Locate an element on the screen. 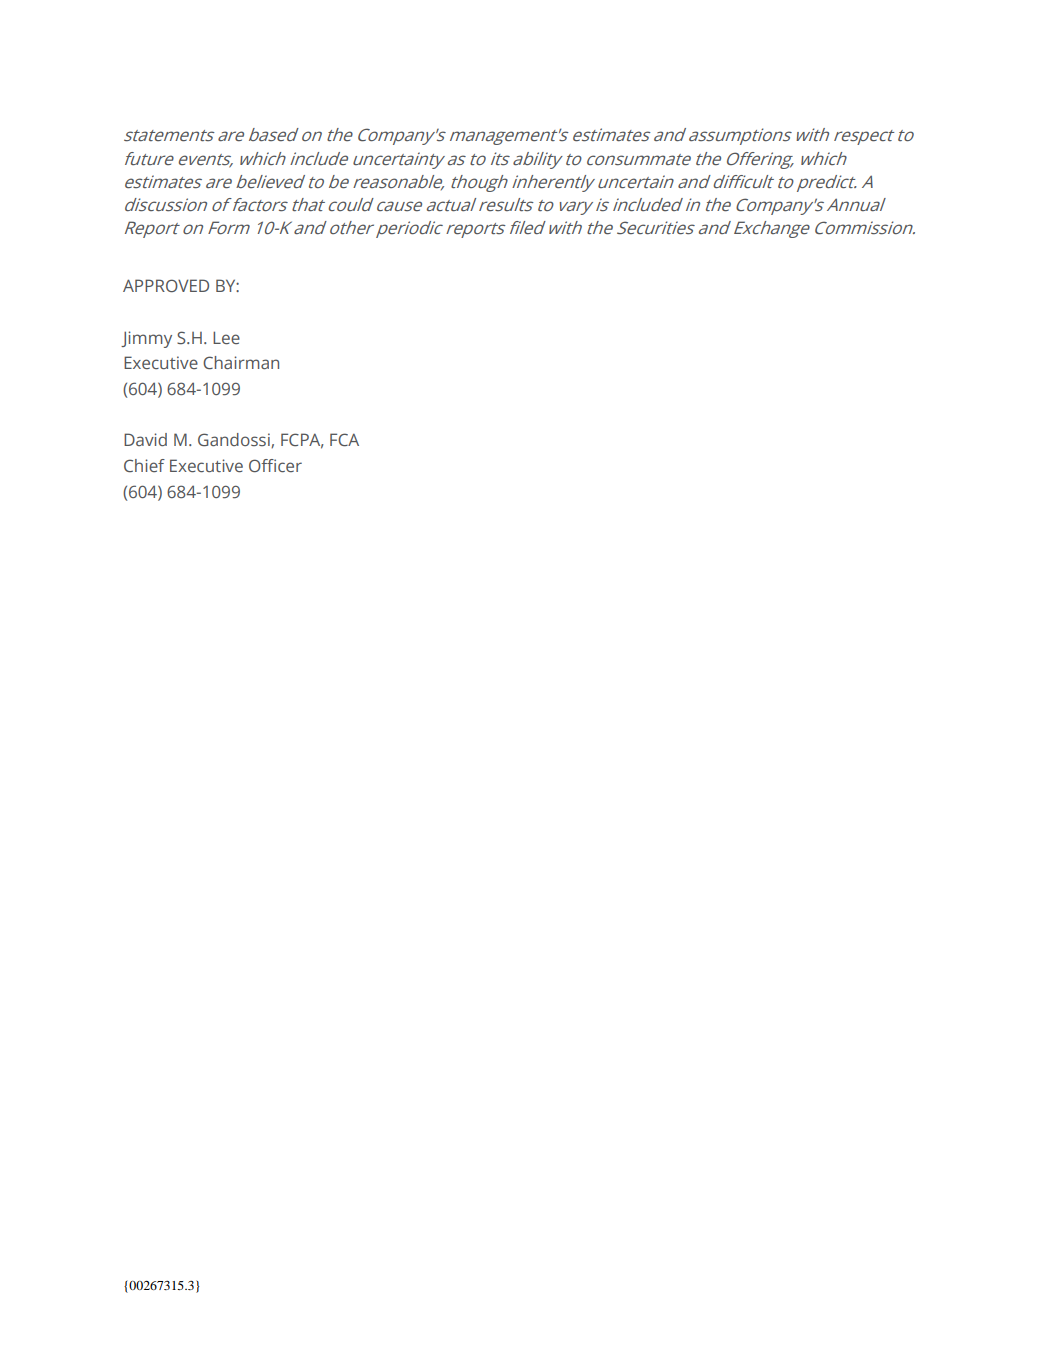  APPROVED is located at coordinates (166, 285).
